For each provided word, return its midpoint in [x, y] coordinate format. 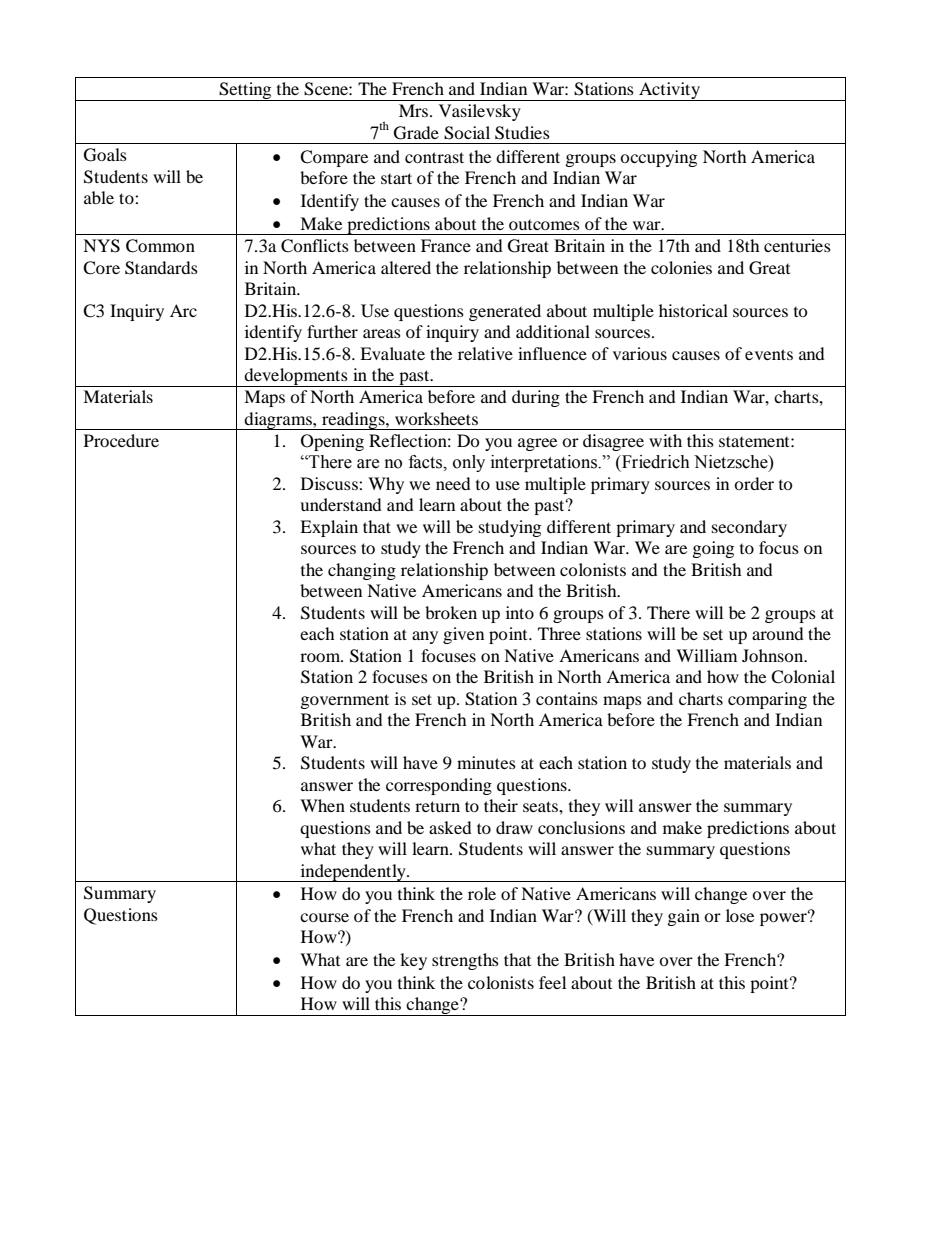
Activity [669, 91]
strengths [465, 961]
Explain [329, 528]
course [324, 917]
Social [467, 133]
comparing [767, 700]
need [453, 483]
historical [693, 310]
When [322, 805]
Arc [183, 310]
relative [485, 353]
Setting [246, 91]
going [713, 549]
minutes [486, 762]
